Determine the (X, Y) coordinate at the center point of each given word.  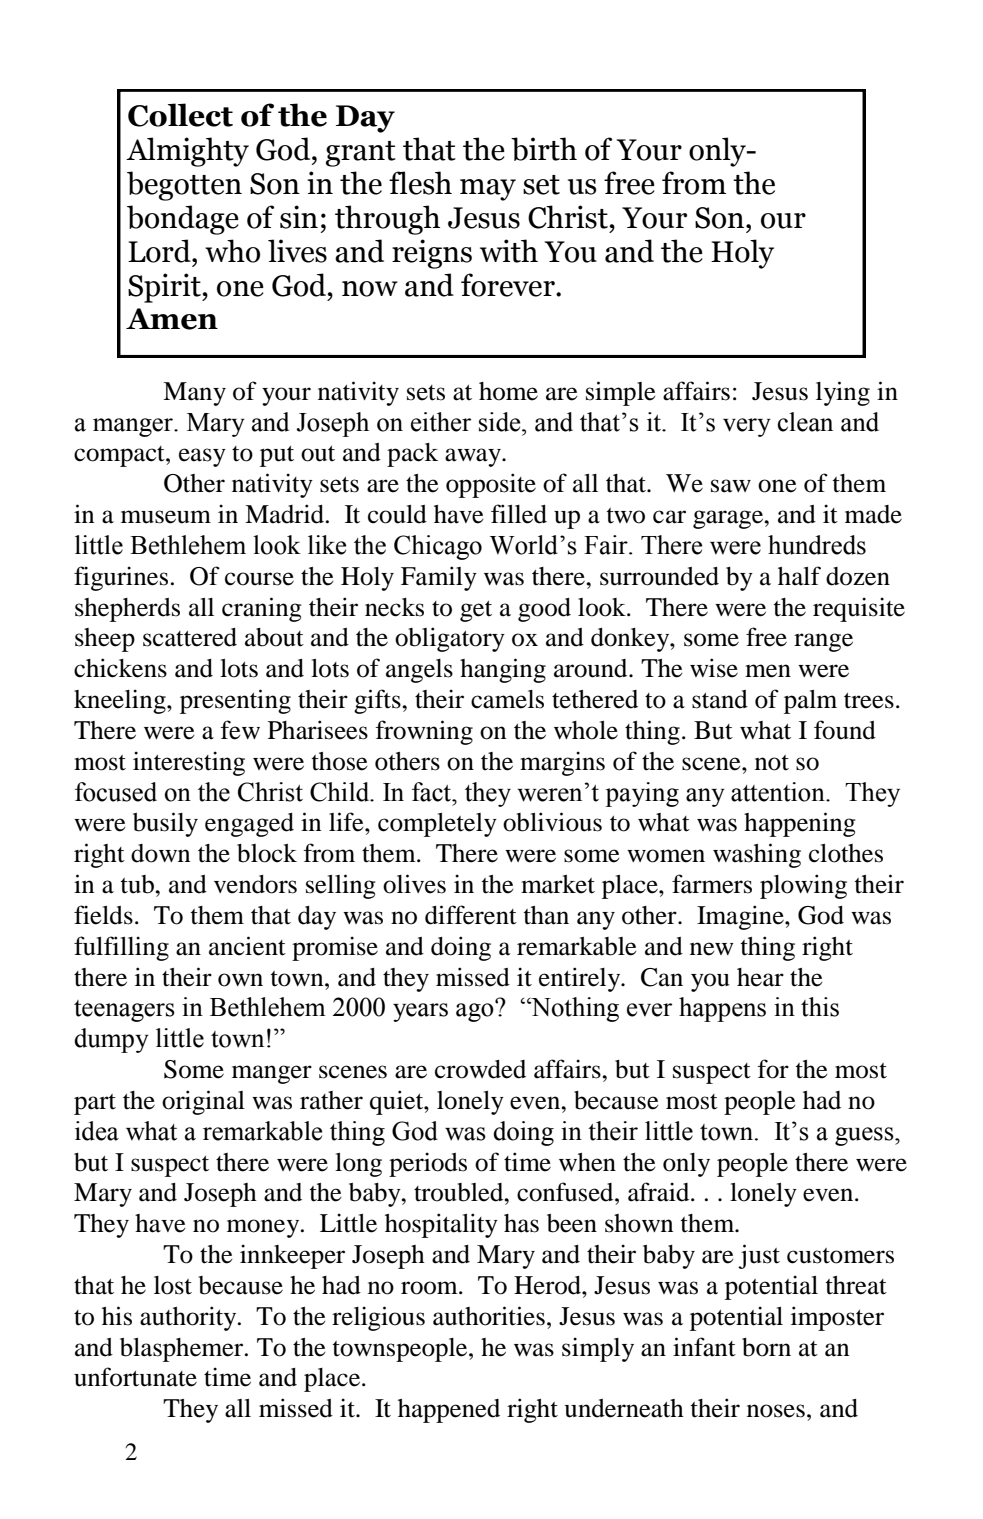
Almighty (187, 152)
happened (449, 1411)
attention (779, 792)
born (766, 1347)
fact (433, 792)
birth (544, 149)
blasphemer (183, 1350)
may (488, 190)
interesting (189, 763)
